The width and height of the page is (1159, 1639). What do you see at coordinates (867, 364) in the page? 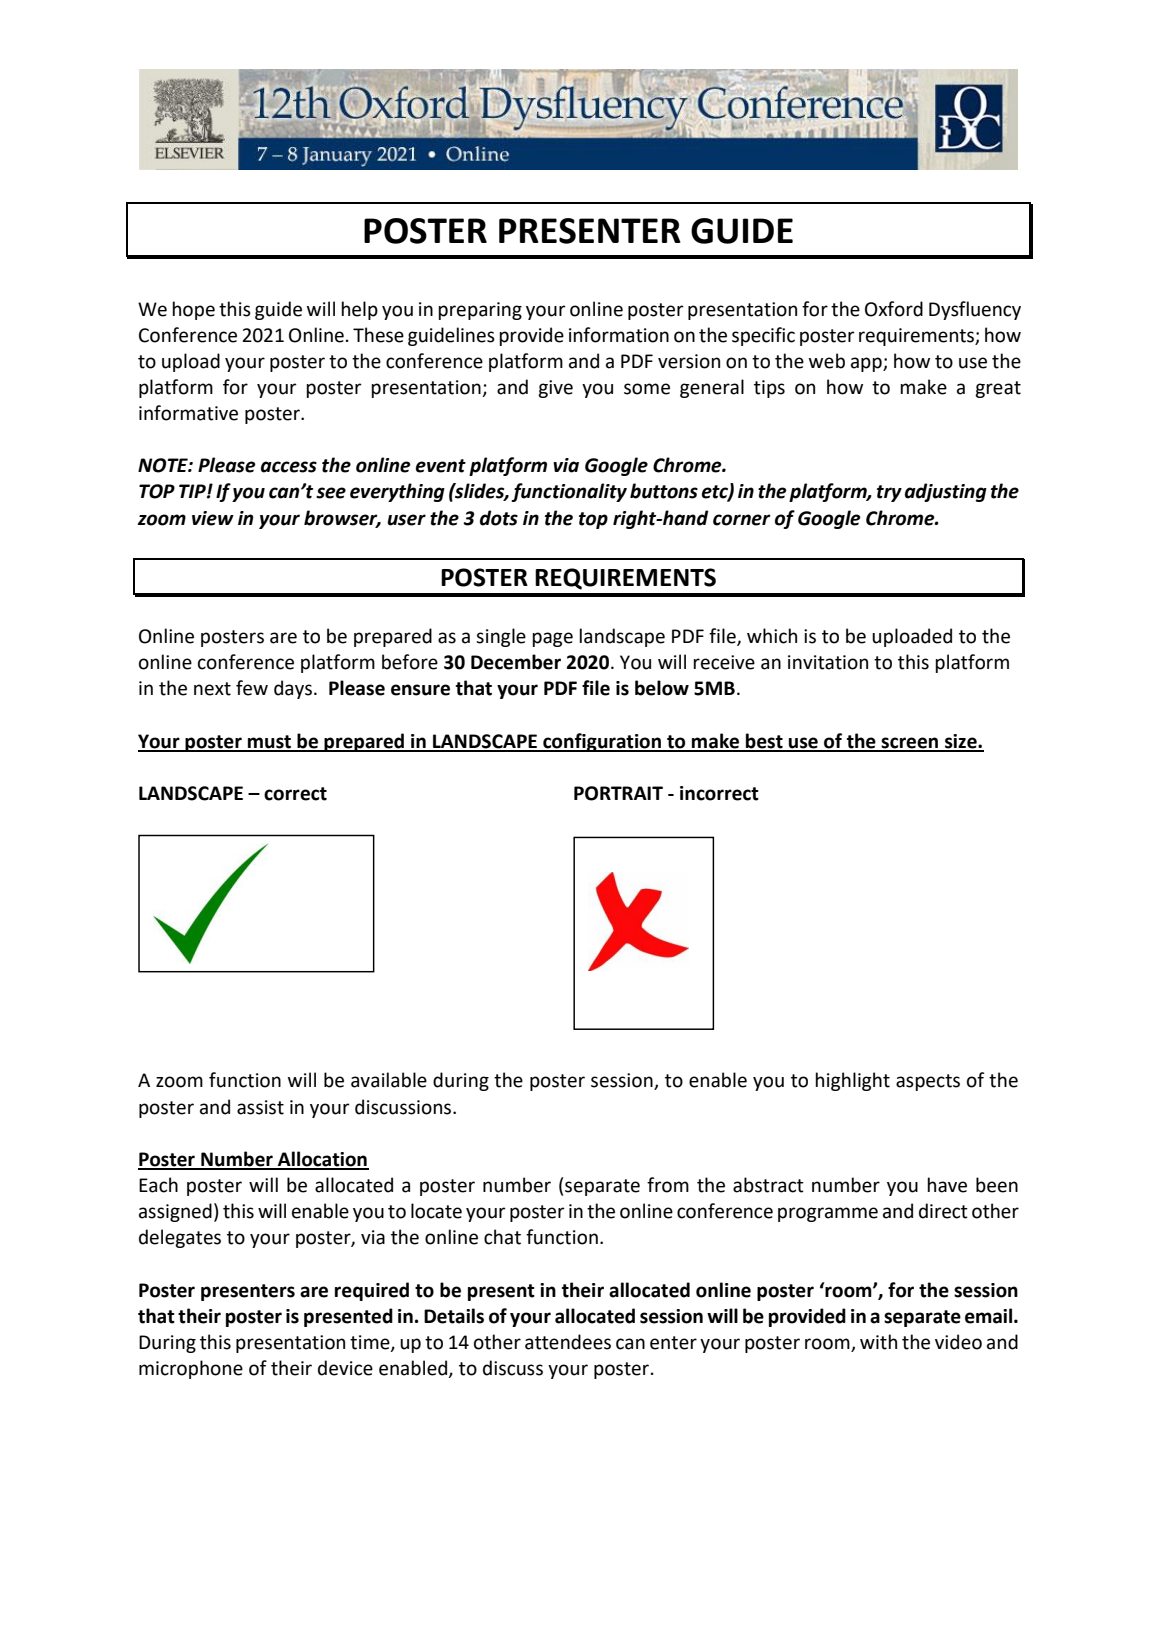
I see `app` at bounding box center [867, 364].
